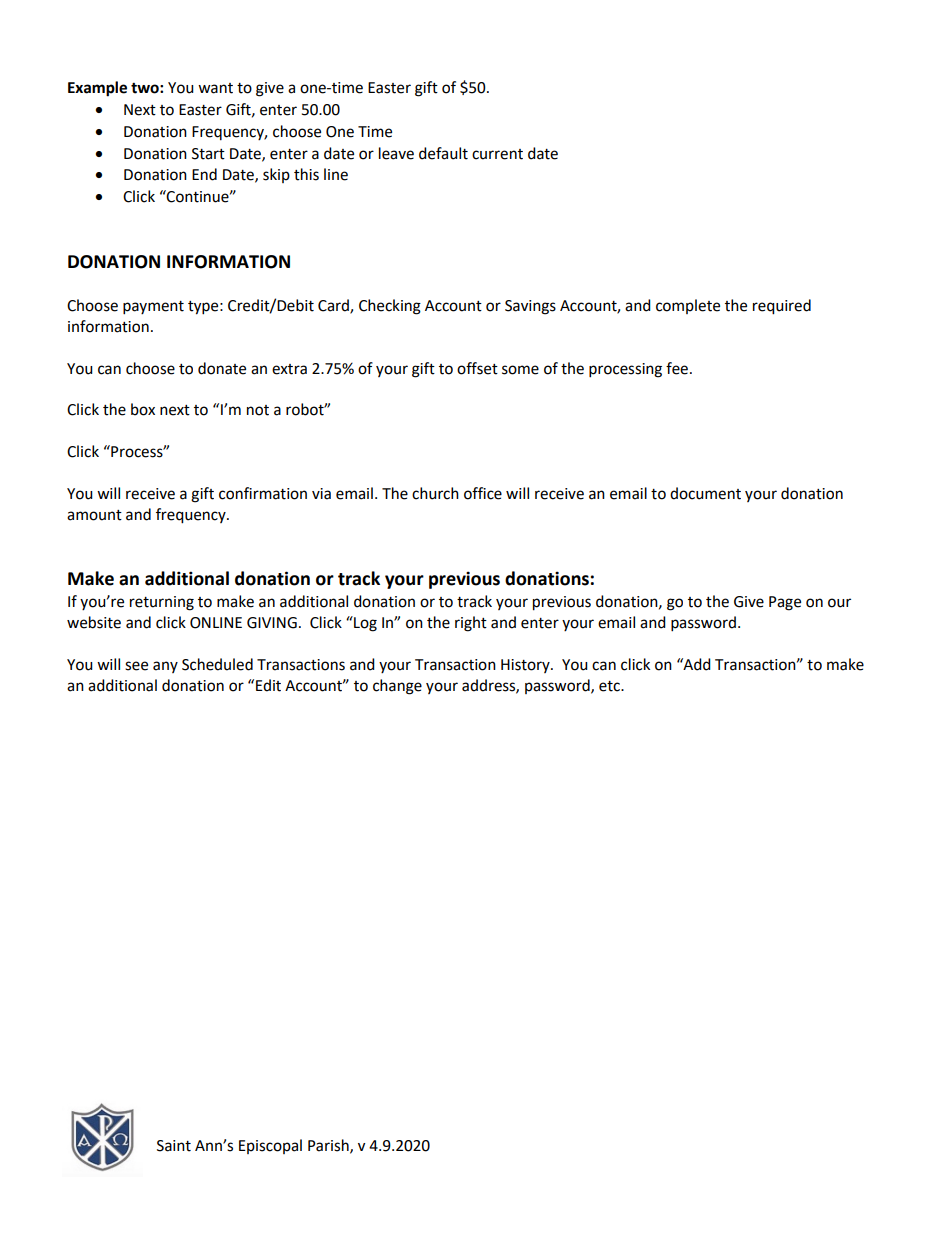 The width and height of the screenshot is (952, 1233). Describe the element at coordinates (497, 154) in the screenshot. I see `current` at that location.
